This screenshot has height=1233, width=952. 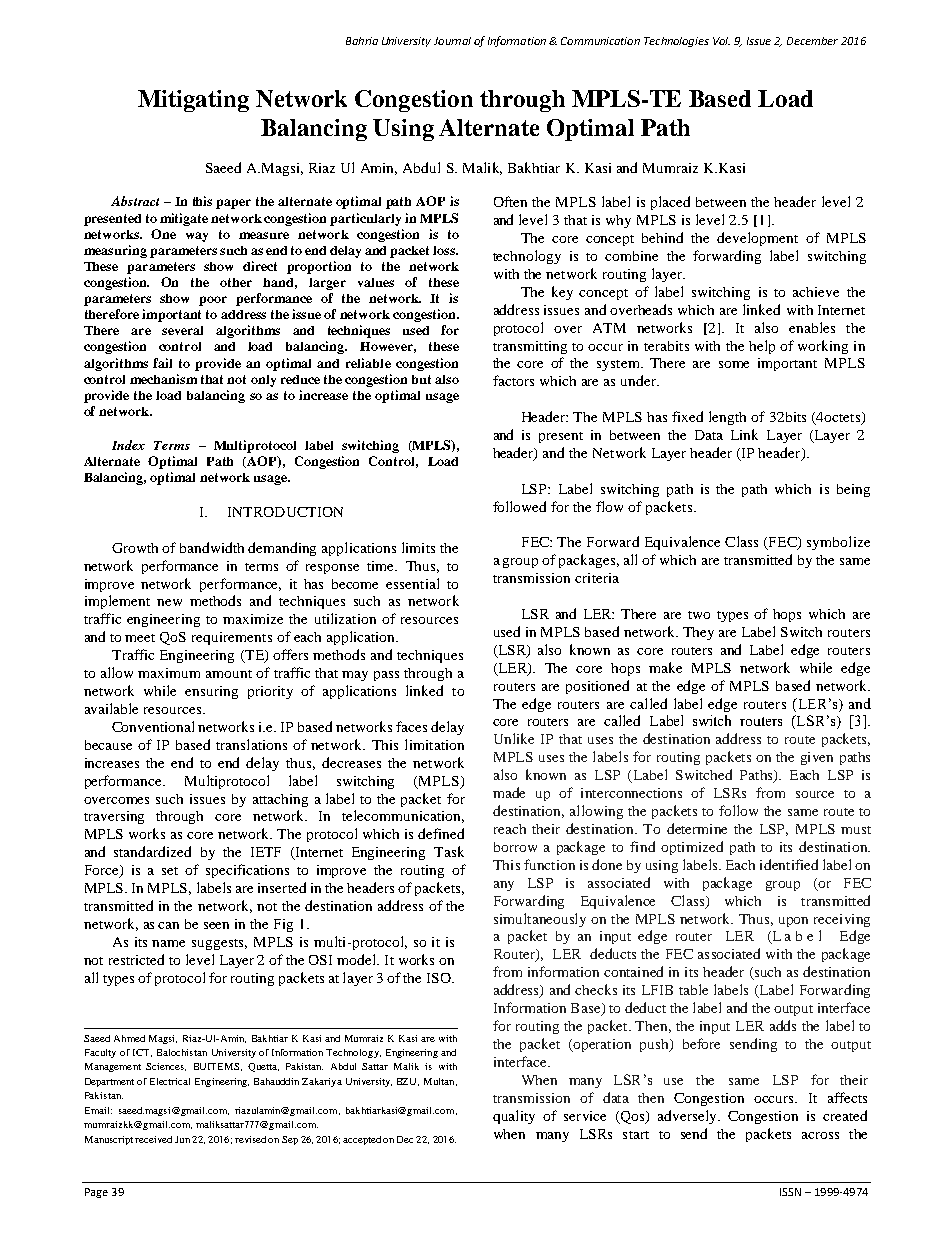 What do you see at coordinates (449, 851) in the screenshot?
I see `Task` at bounding box center [449, 851].
